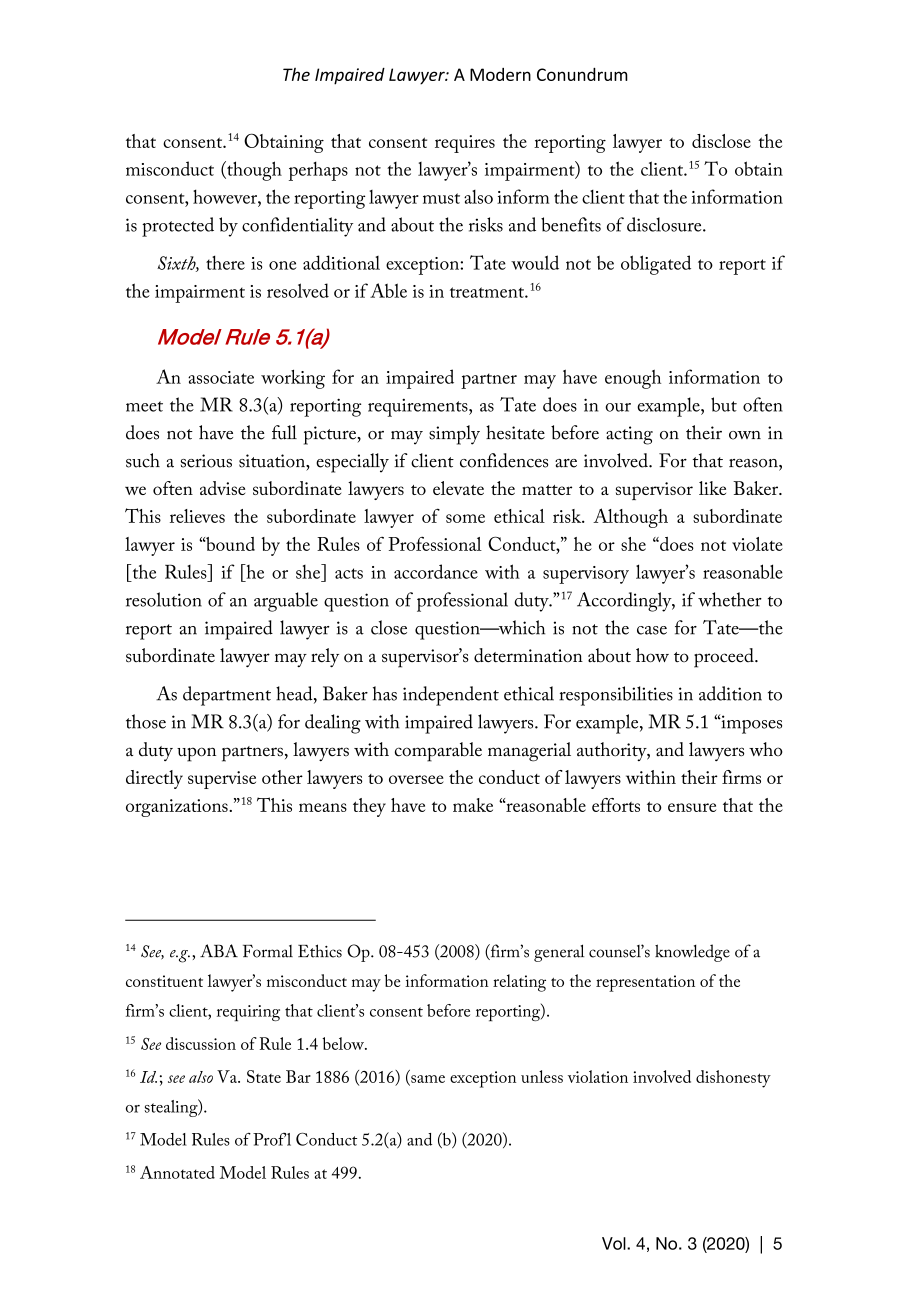  Describe the element at coordinates (436, 571) in the screenshot. I see `accordance` at that location.
